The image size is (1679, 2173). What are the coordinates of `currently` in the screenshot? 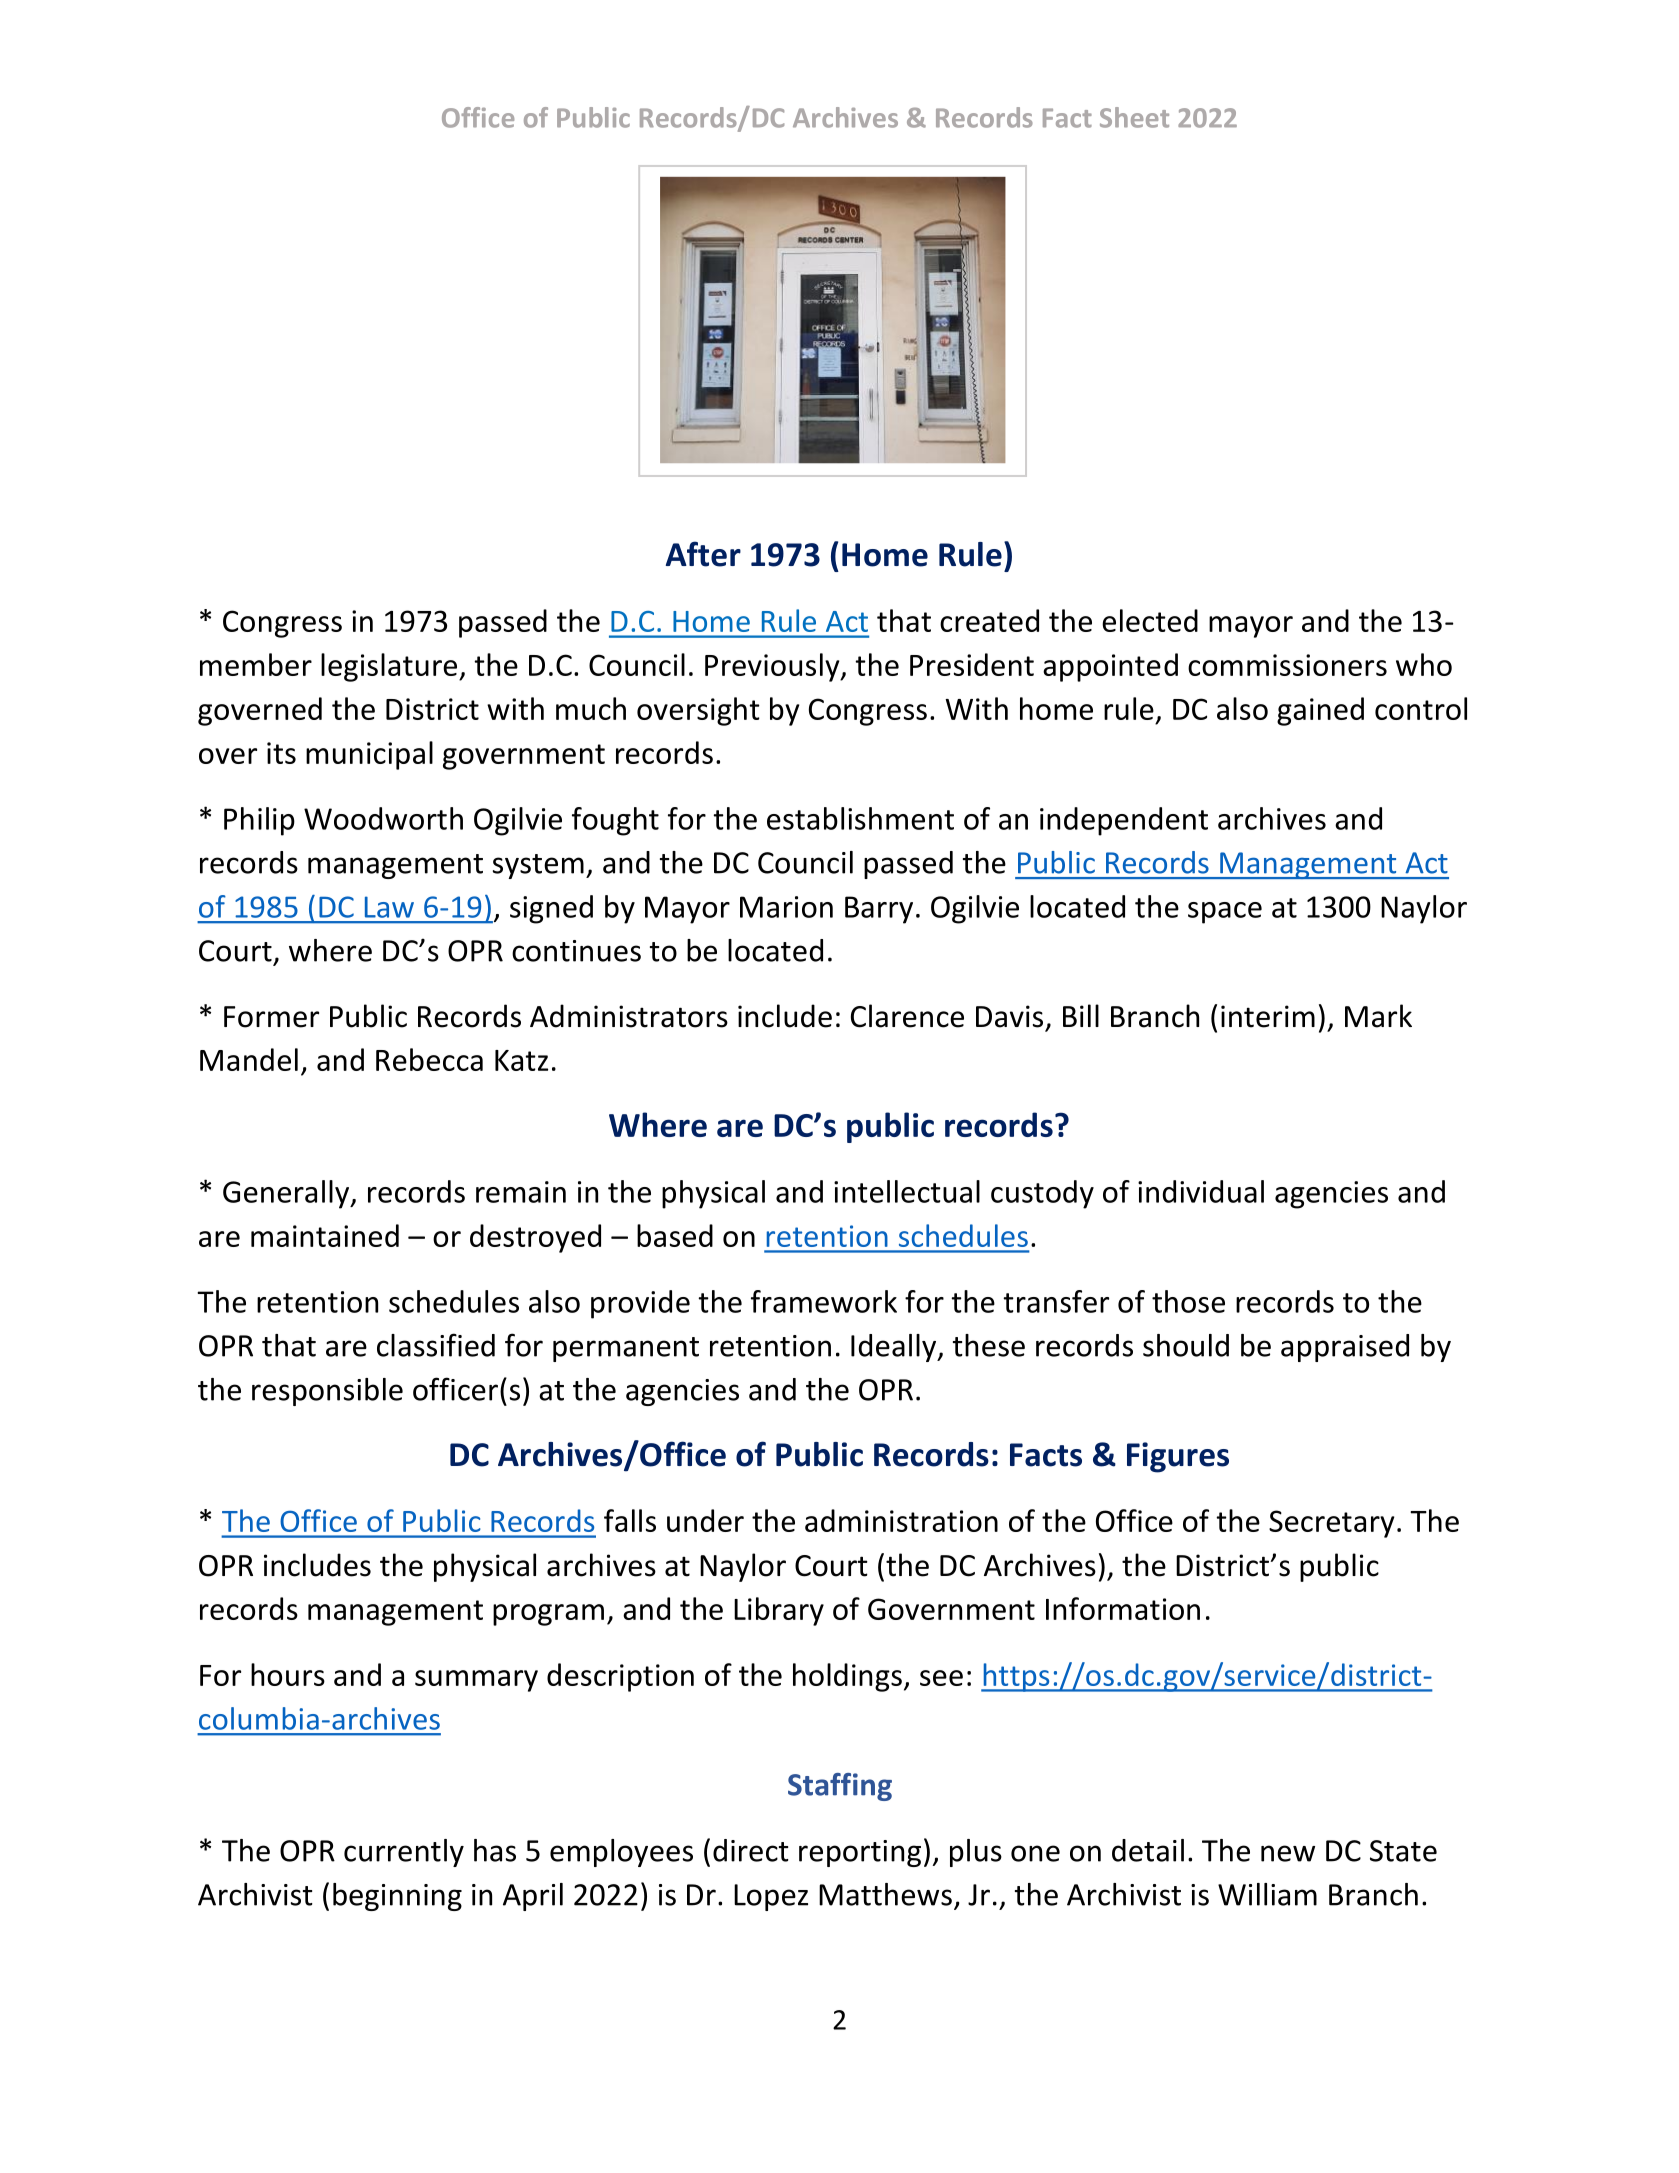 It's located at (404, 1853).
